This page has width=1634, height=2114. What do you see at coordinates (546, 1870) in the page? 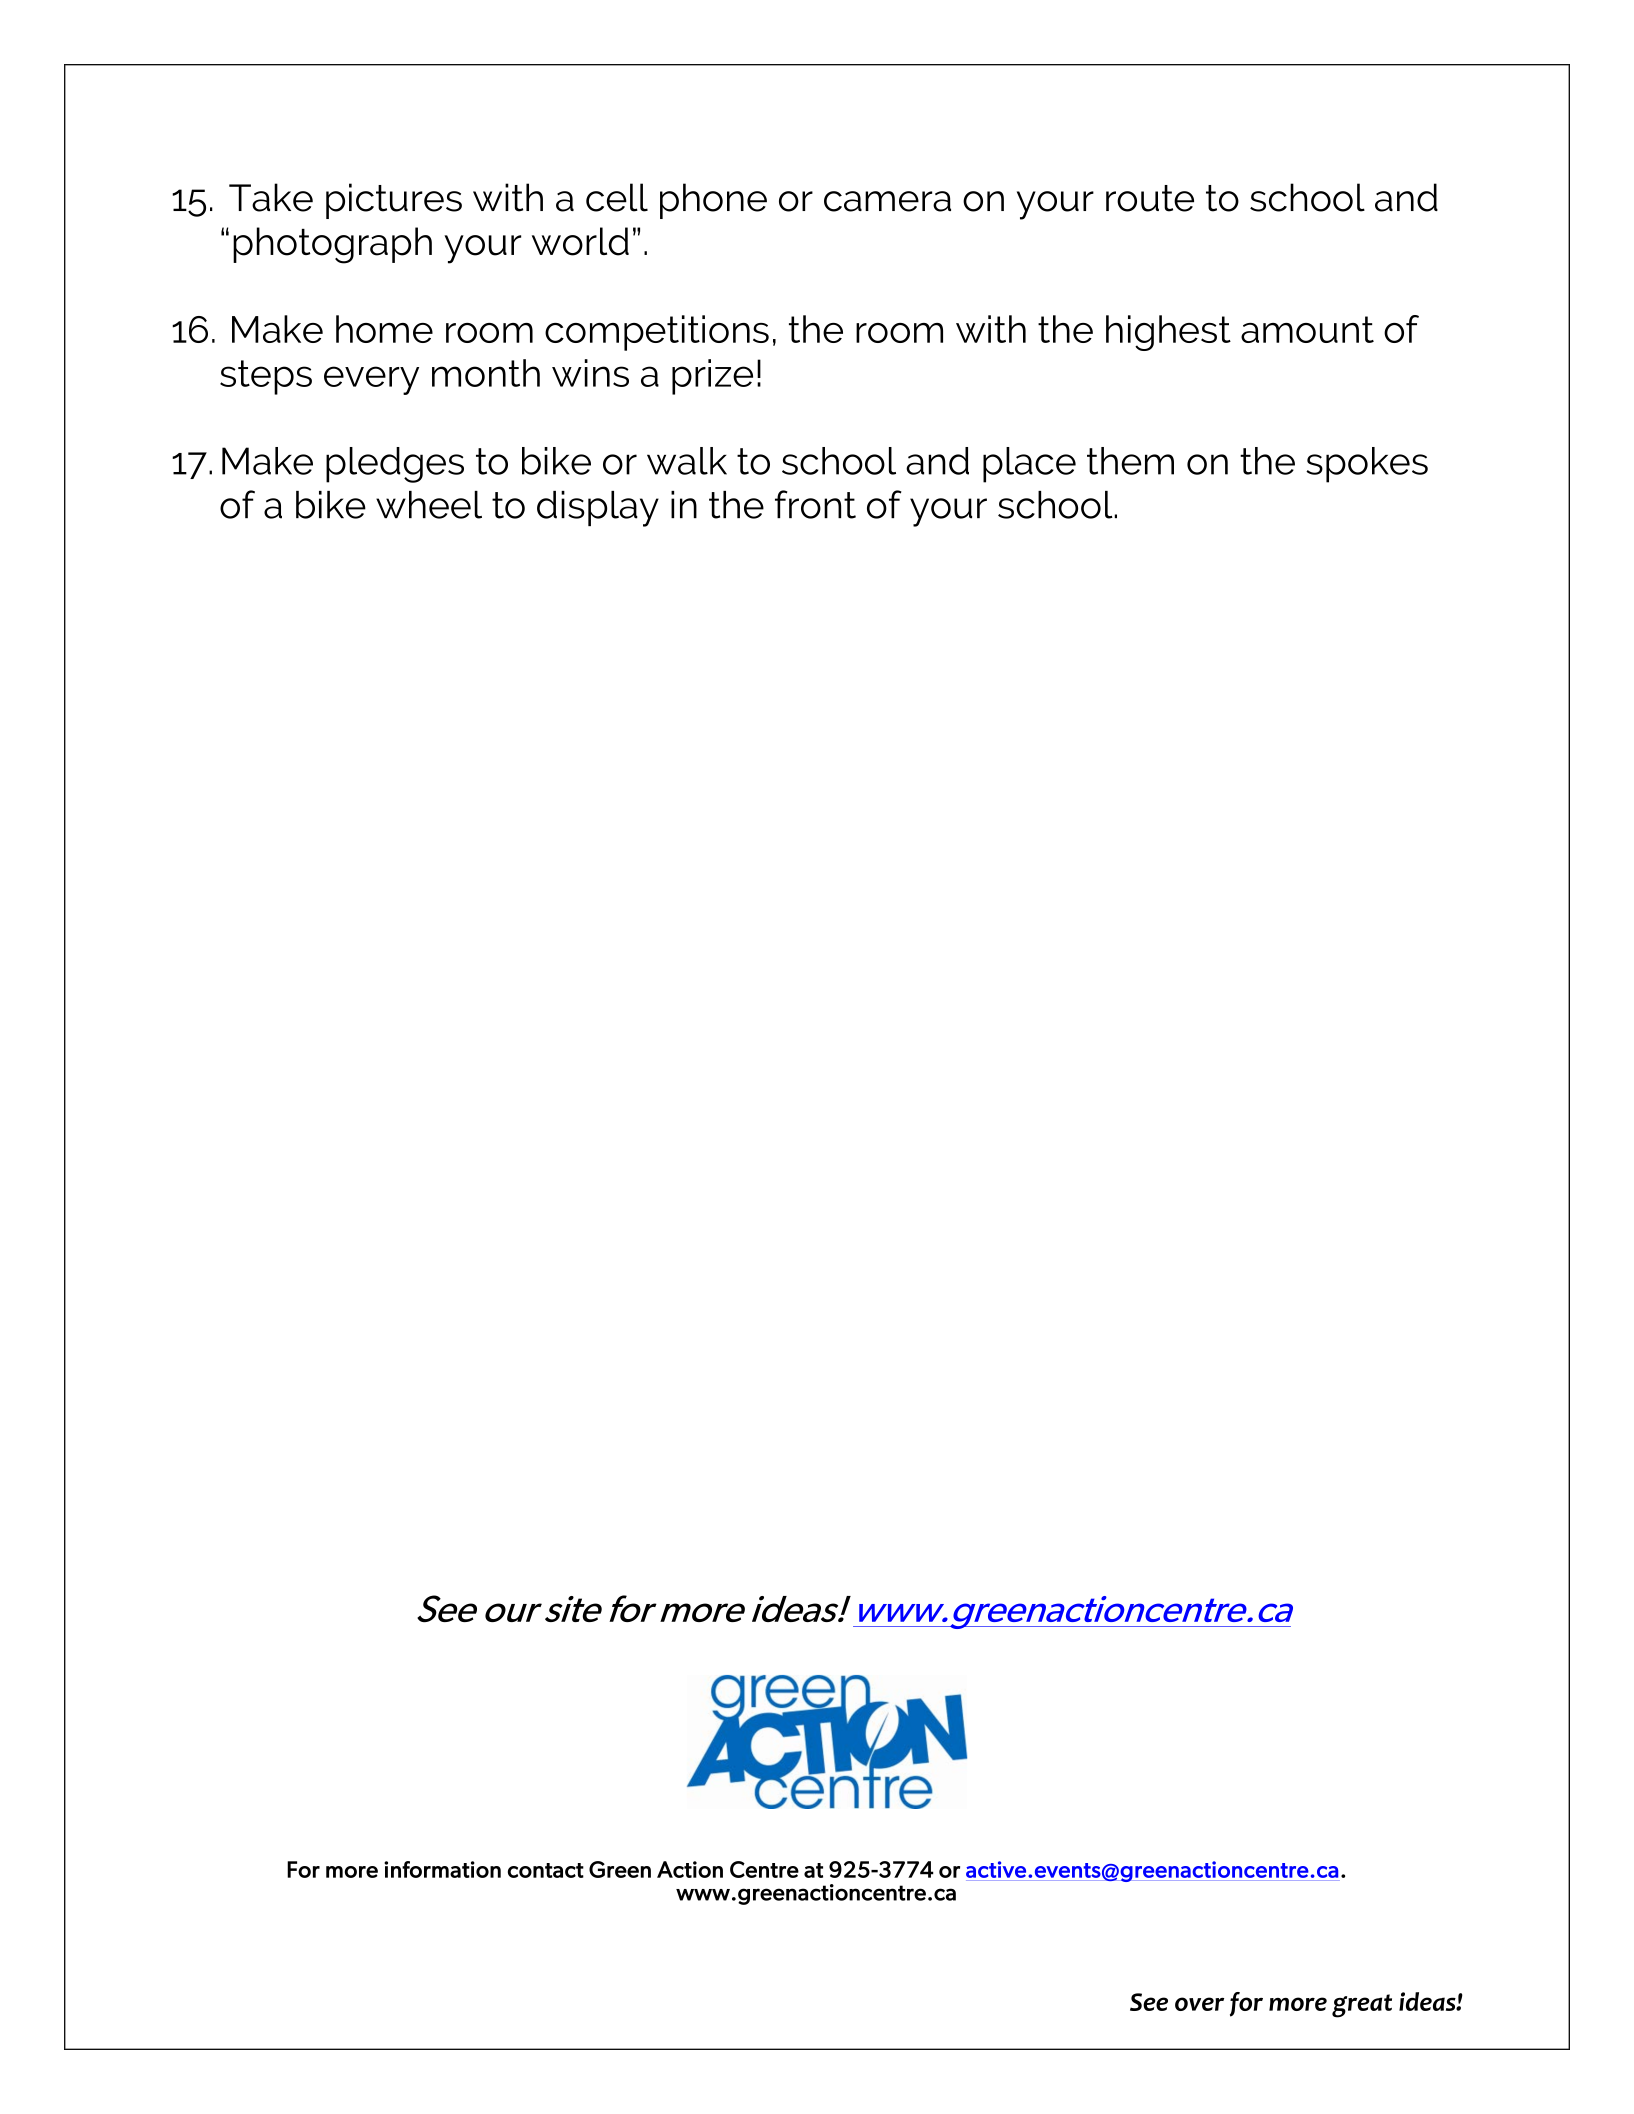
I see `contact` at bounding box center [546, 1870].
